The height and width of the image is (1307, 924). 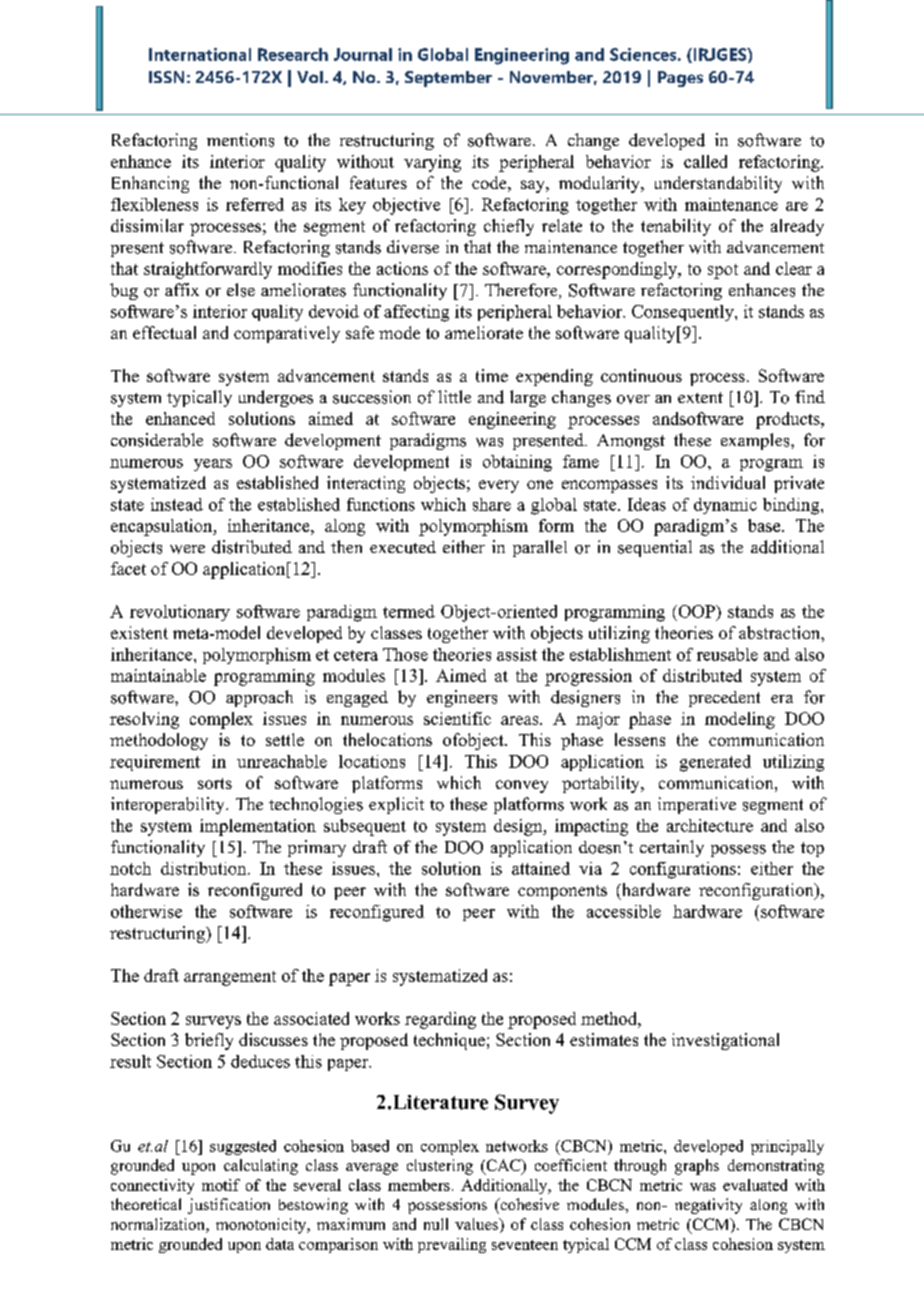 What do you see at coordinates (229, 1206) in the image?
I see `justification` at bounding box center [229, 1206].
